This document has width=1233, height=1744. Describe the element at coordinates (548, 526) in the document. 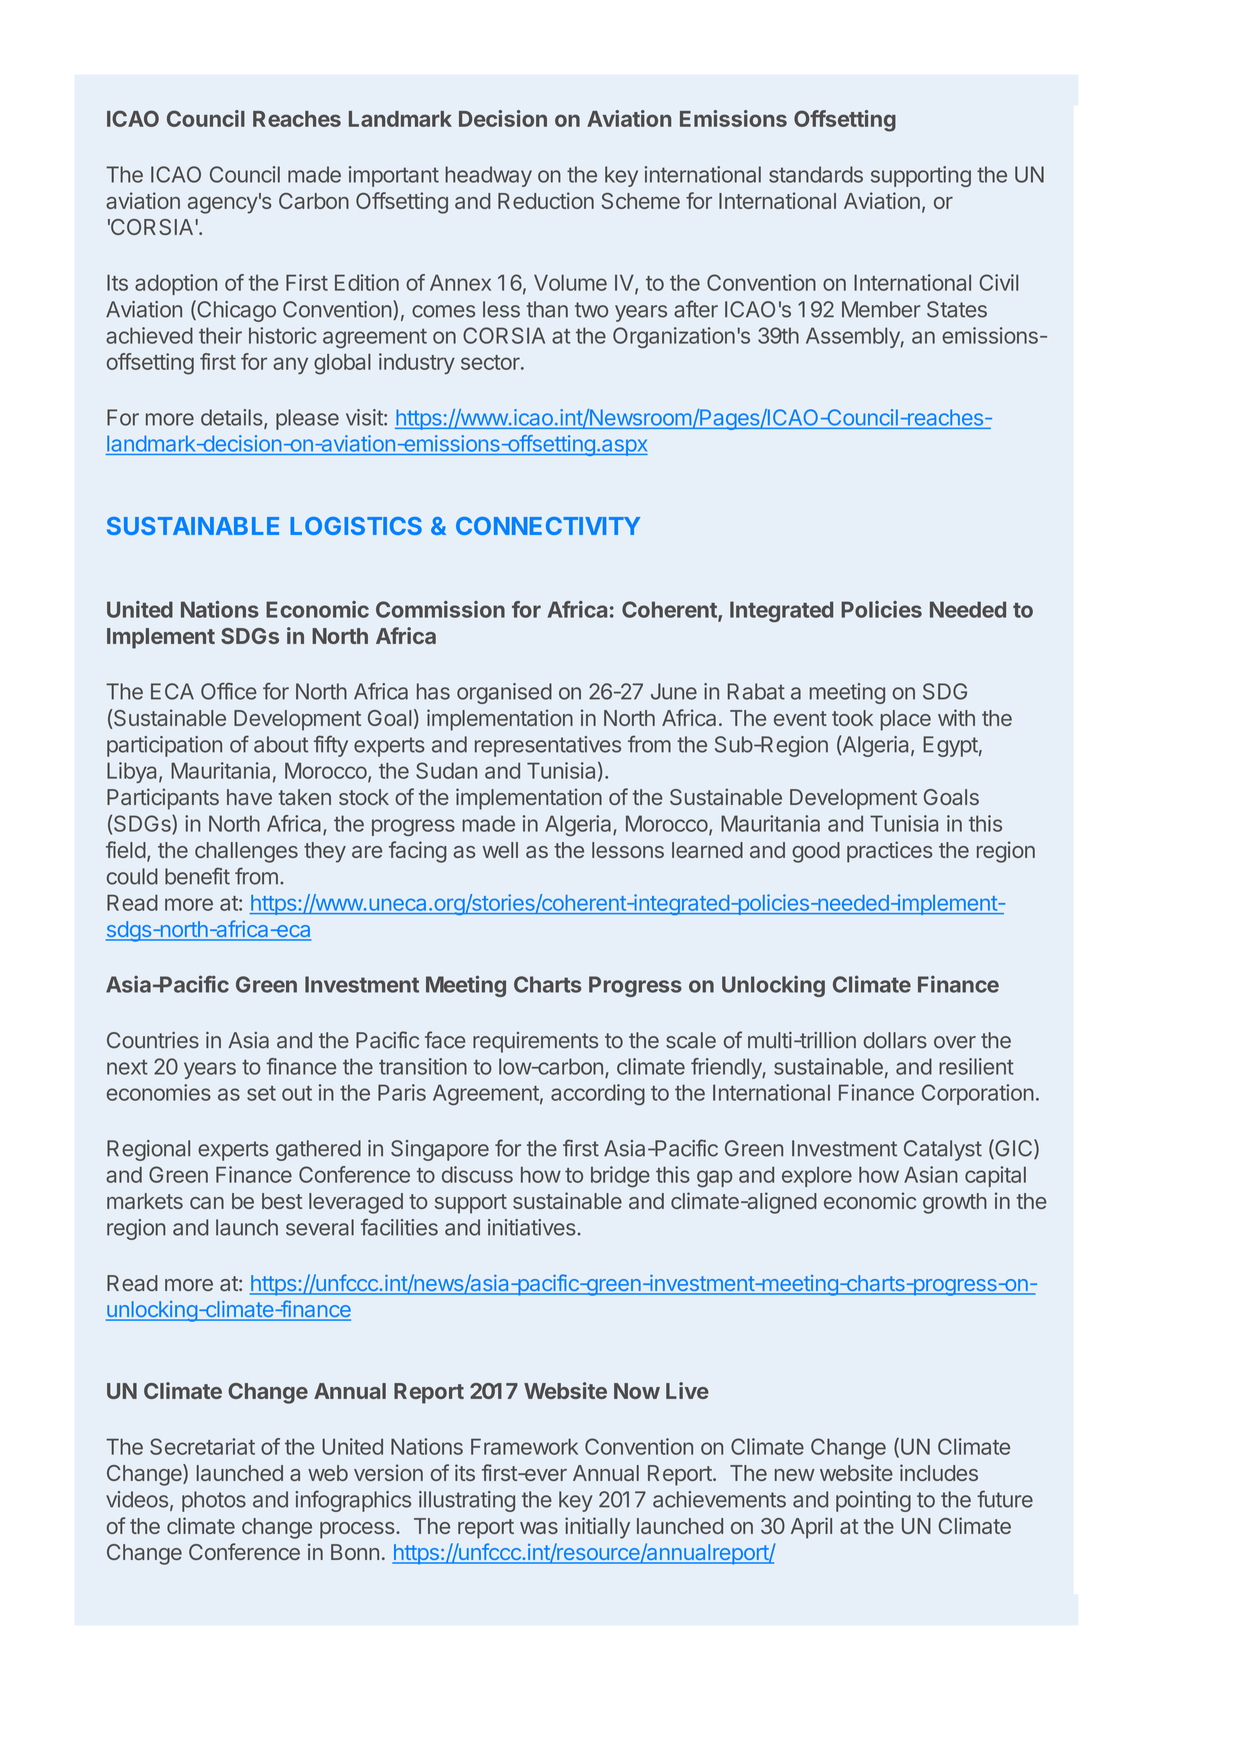

I see `CONNECTIVITY` at that location.
